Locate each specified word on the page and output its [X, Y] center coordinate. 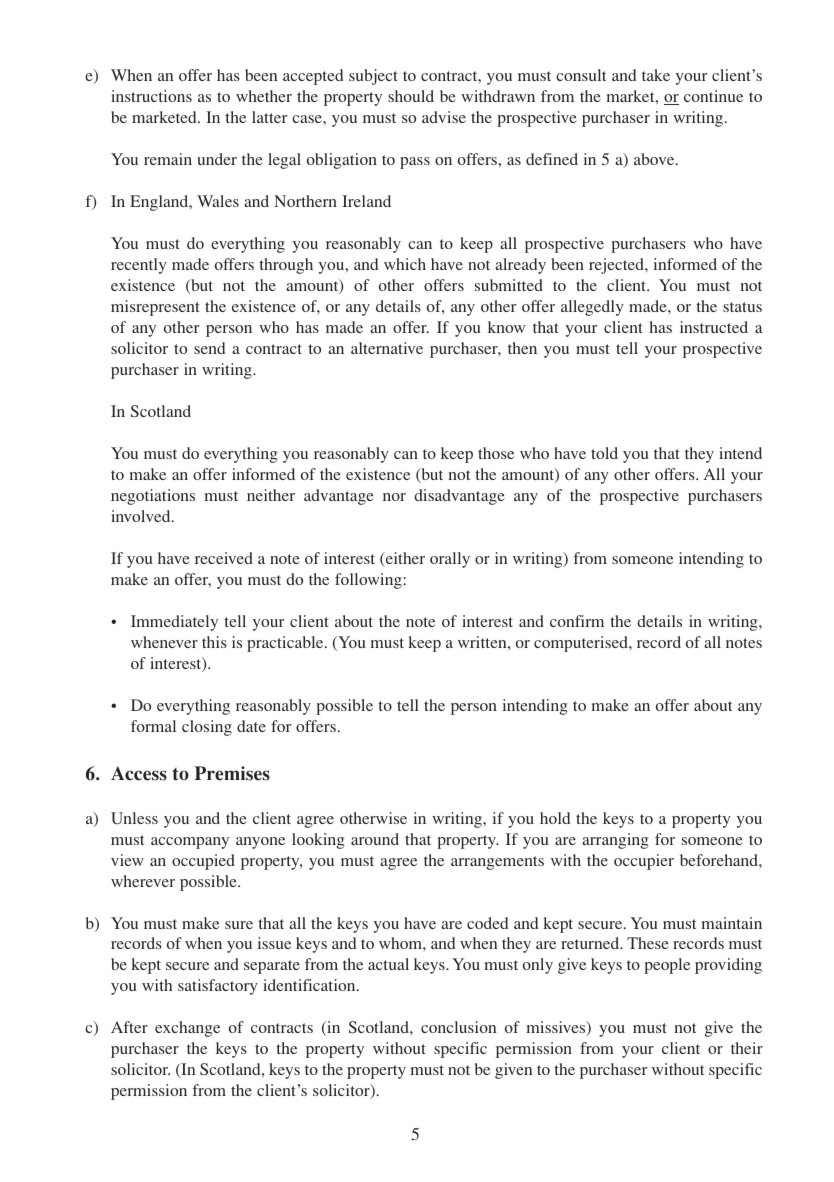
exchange [187, 1029]
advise [444, 117]
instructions [151, 96]
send [209, 348]
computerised [582, 644]
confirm [577, 621]
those [496, 453]
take [656, 75]
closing [207, 728]
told [604, 453]
